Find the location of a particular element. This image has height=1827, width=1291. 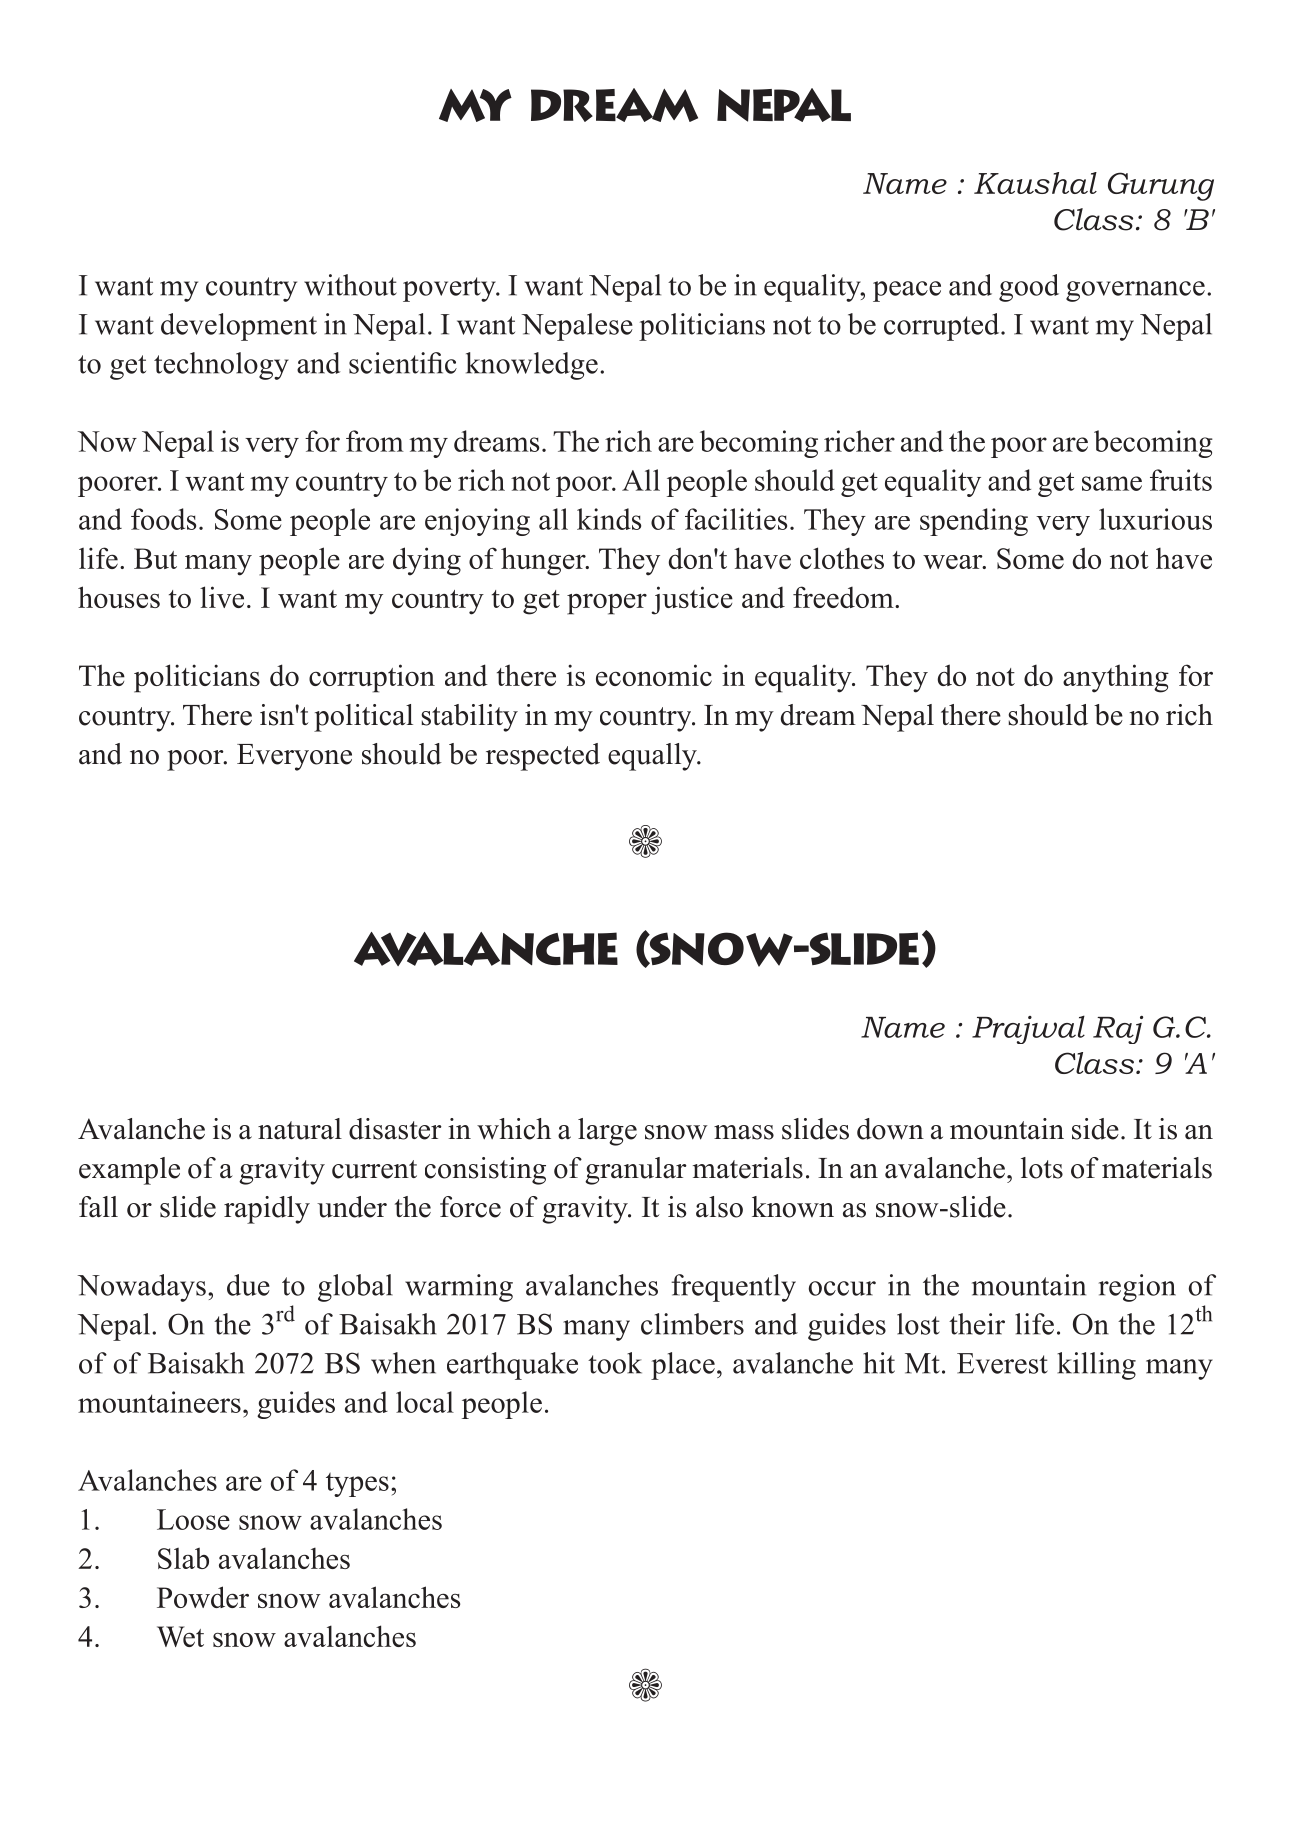

political is located at coordinates (363, 718).
